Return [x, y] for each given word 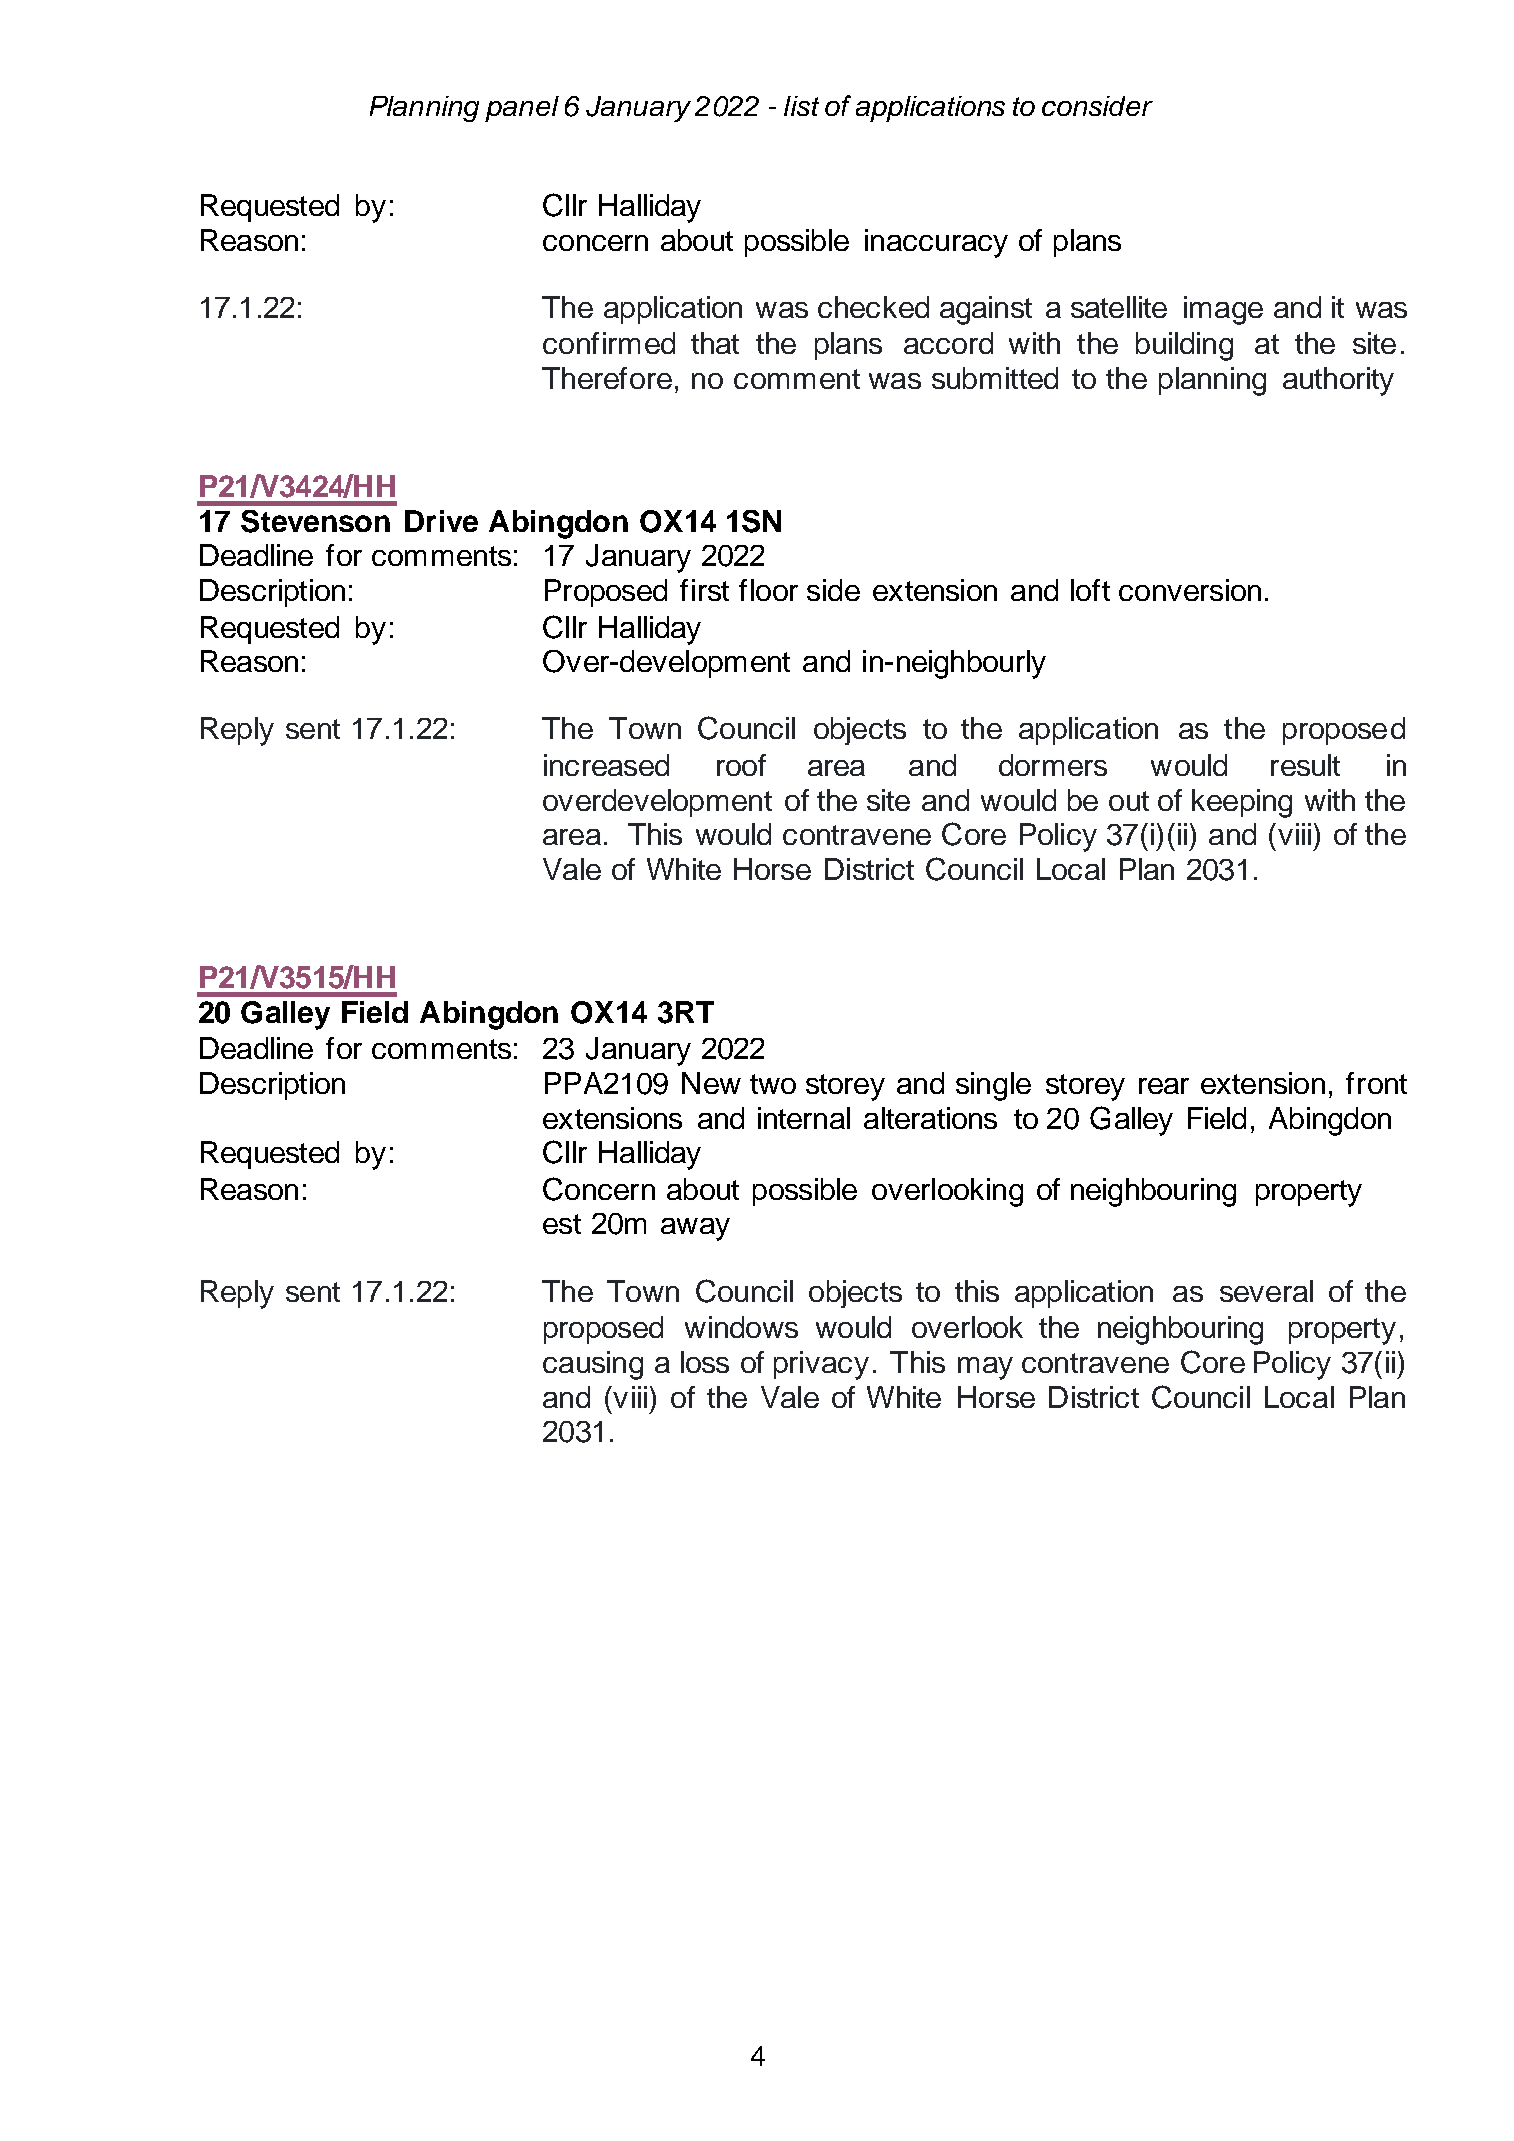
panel [522, 109]
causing [593, 1365]
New [711, 1083]
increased [606, 765]
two [773, 1084]
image [1223, 310]
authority [1338, 381]
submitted [995, 378]
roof [741, 765]
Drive [441, 521]
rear [1164, 1086]
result [1305, 765]
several [1266, 1291]
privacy [821, 1365]
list [801, 106]
